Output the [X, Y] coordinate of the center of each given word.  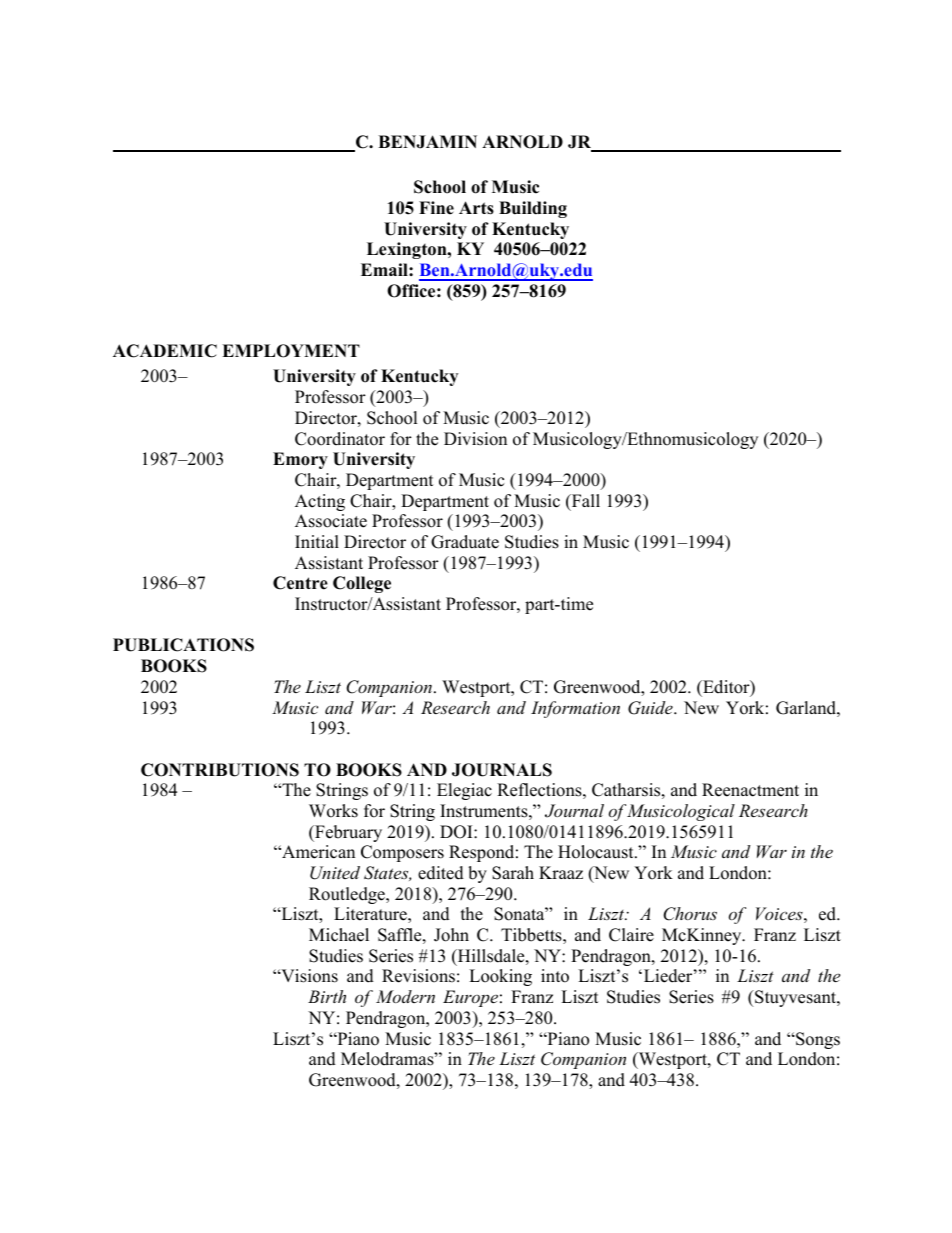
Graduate [465, 542]
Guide [651, 708]
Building [533, 209]
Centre [300, 583]
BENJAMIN [427, 142]
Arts [476, 208]
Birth [327, 996]
